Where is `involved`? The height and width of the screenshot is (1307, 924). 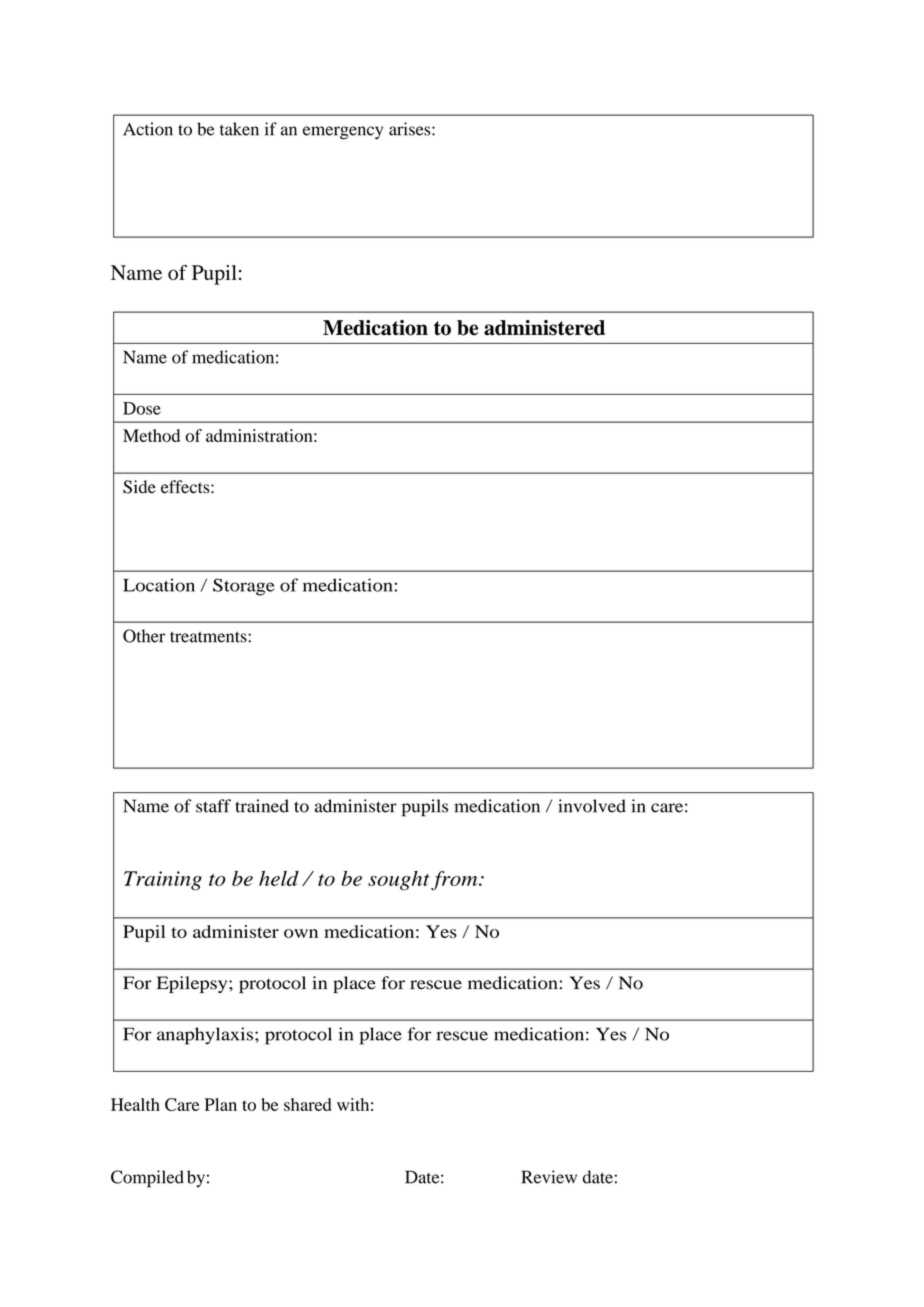
involved is located at coordinates (592, 806).
